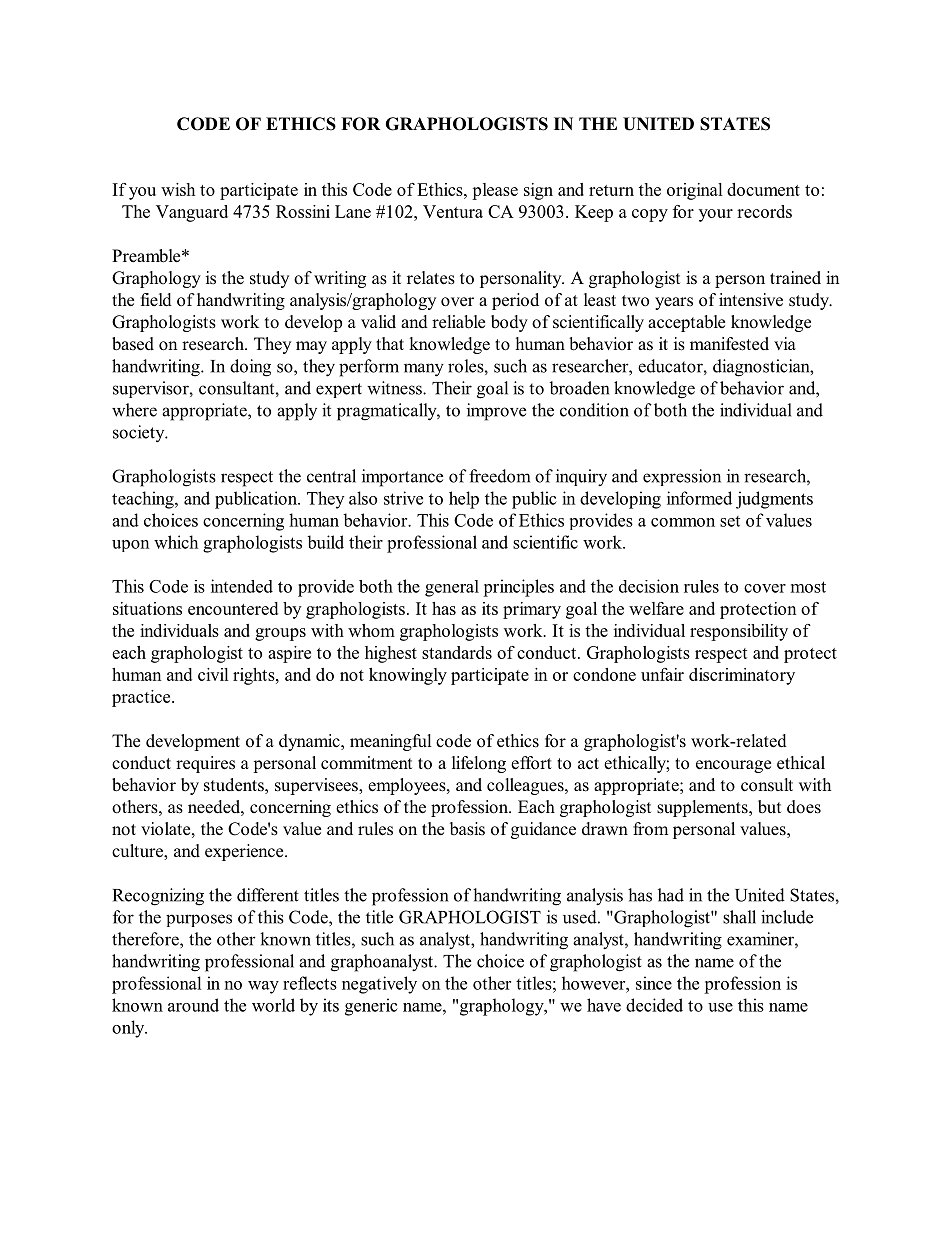 This document has width=952, height=1233. I want to click on responsibility, so click(739, 632).
